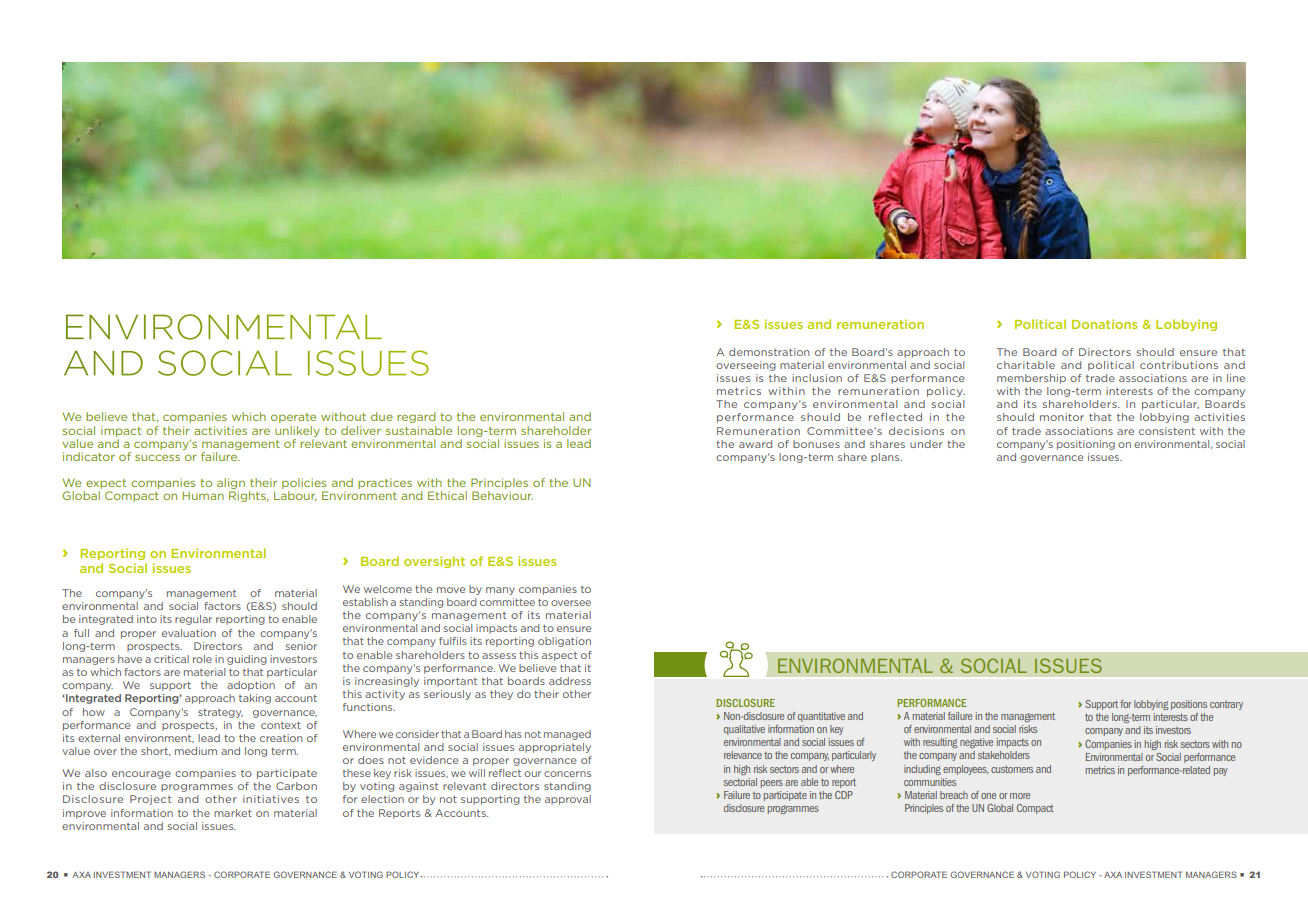 The height and width of the image is (924, 1308). What do you see at coordinates (388, 589) in the image?
I see `welcome` at bounding box center [388, 589].
